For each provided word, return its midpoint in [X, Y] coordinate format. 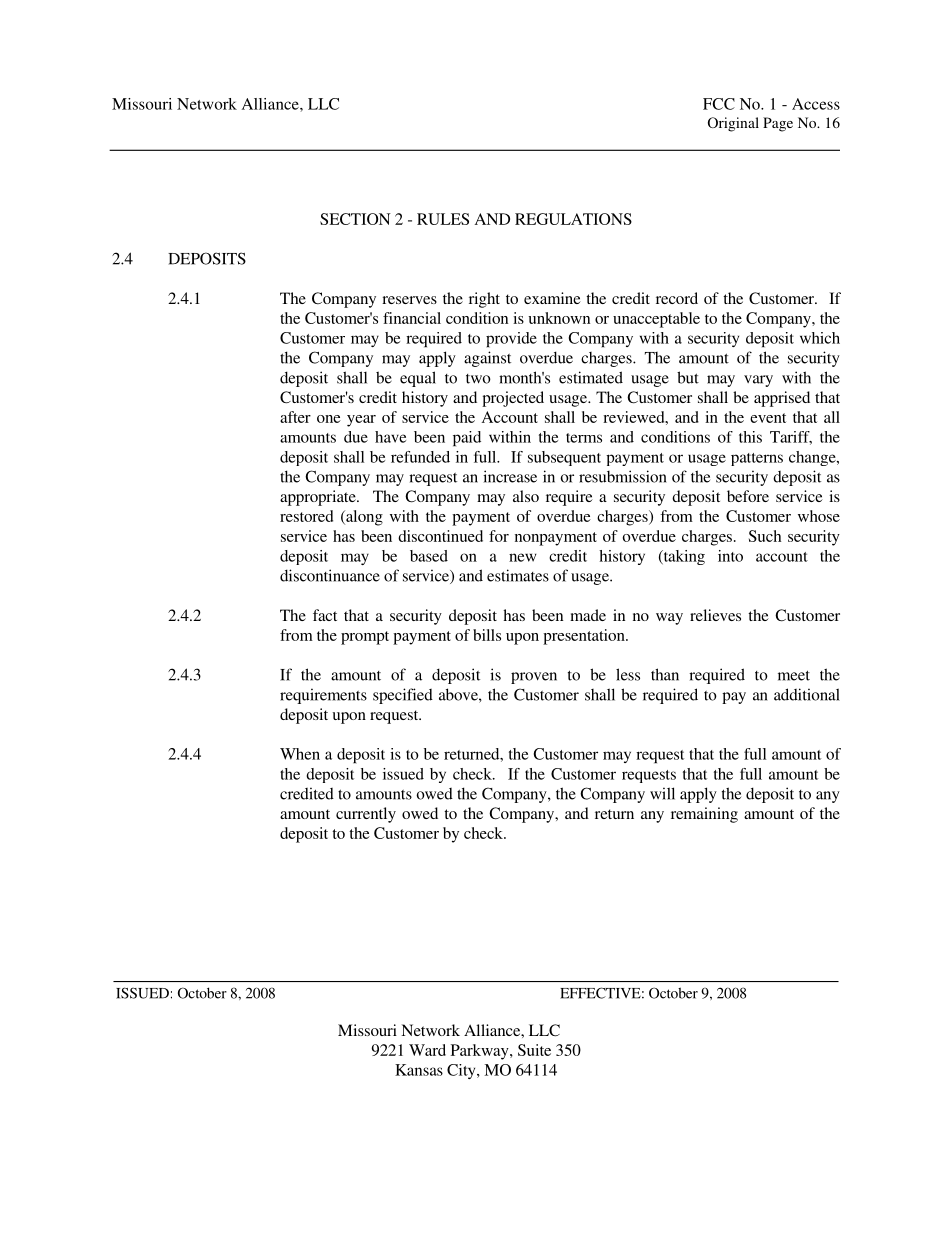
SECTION [355, 219]
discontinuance [330, 575]
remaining [704, 815]
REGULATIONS [573, 219]
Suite [534, 1050]
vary [758, 381]
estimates [518, 575]
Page [778, 124]
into [730, 556]
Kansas [419, 1070]
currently [366, 815]
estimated [591, 377]
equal [418, 379]
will [662, 793]
